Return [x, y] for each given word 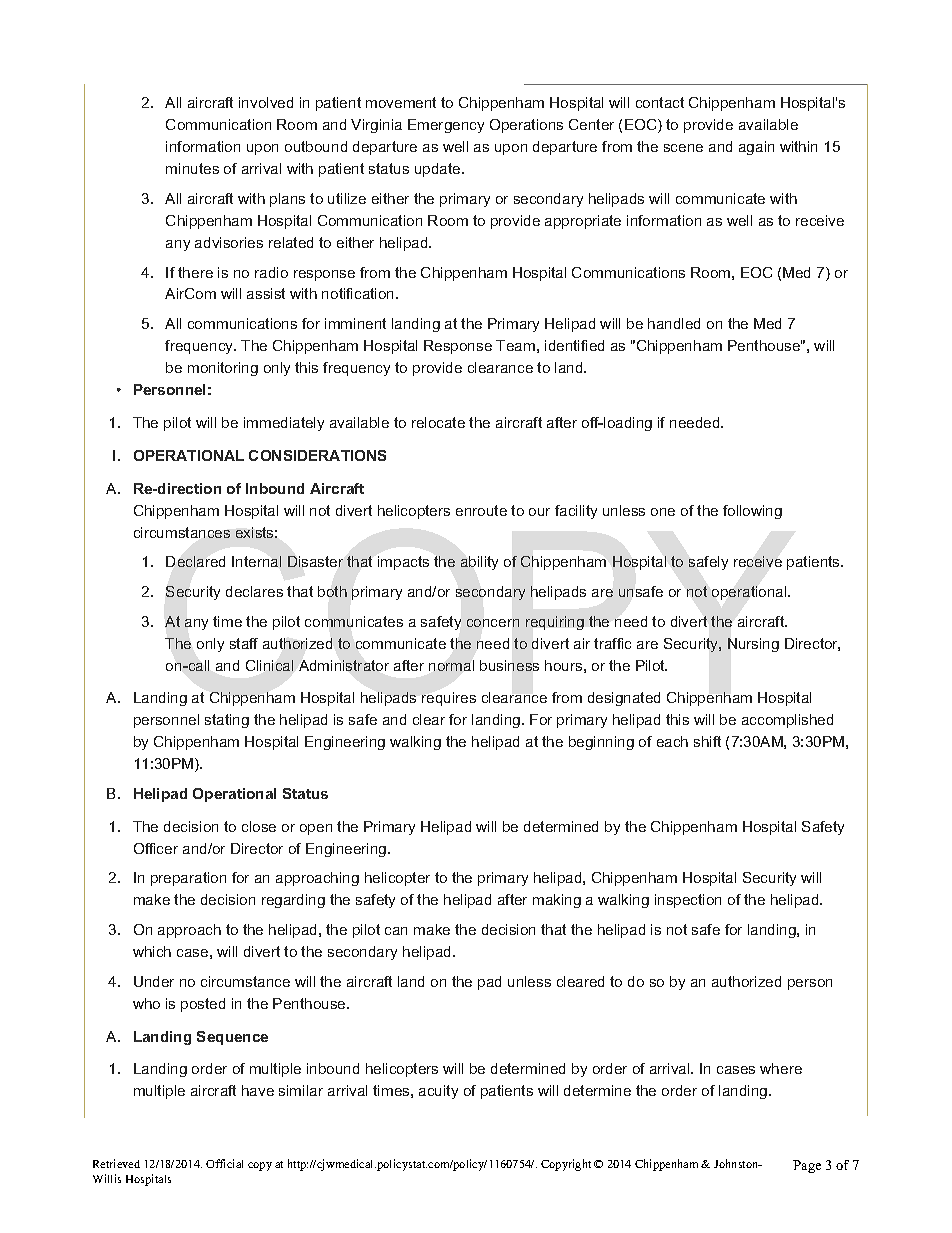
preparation [188, 879]
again [756, 148]
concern [493, 623]
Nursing [753, 645]
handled [674, 323]
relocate [438, 422]
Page [807, 1166]
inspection [688, 901]
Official [224, 1163]
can [396, 931]
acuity [438, 1092]
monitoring [223, 369]
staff [244, 643]
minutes [192, 168]
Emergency [446, 126]
